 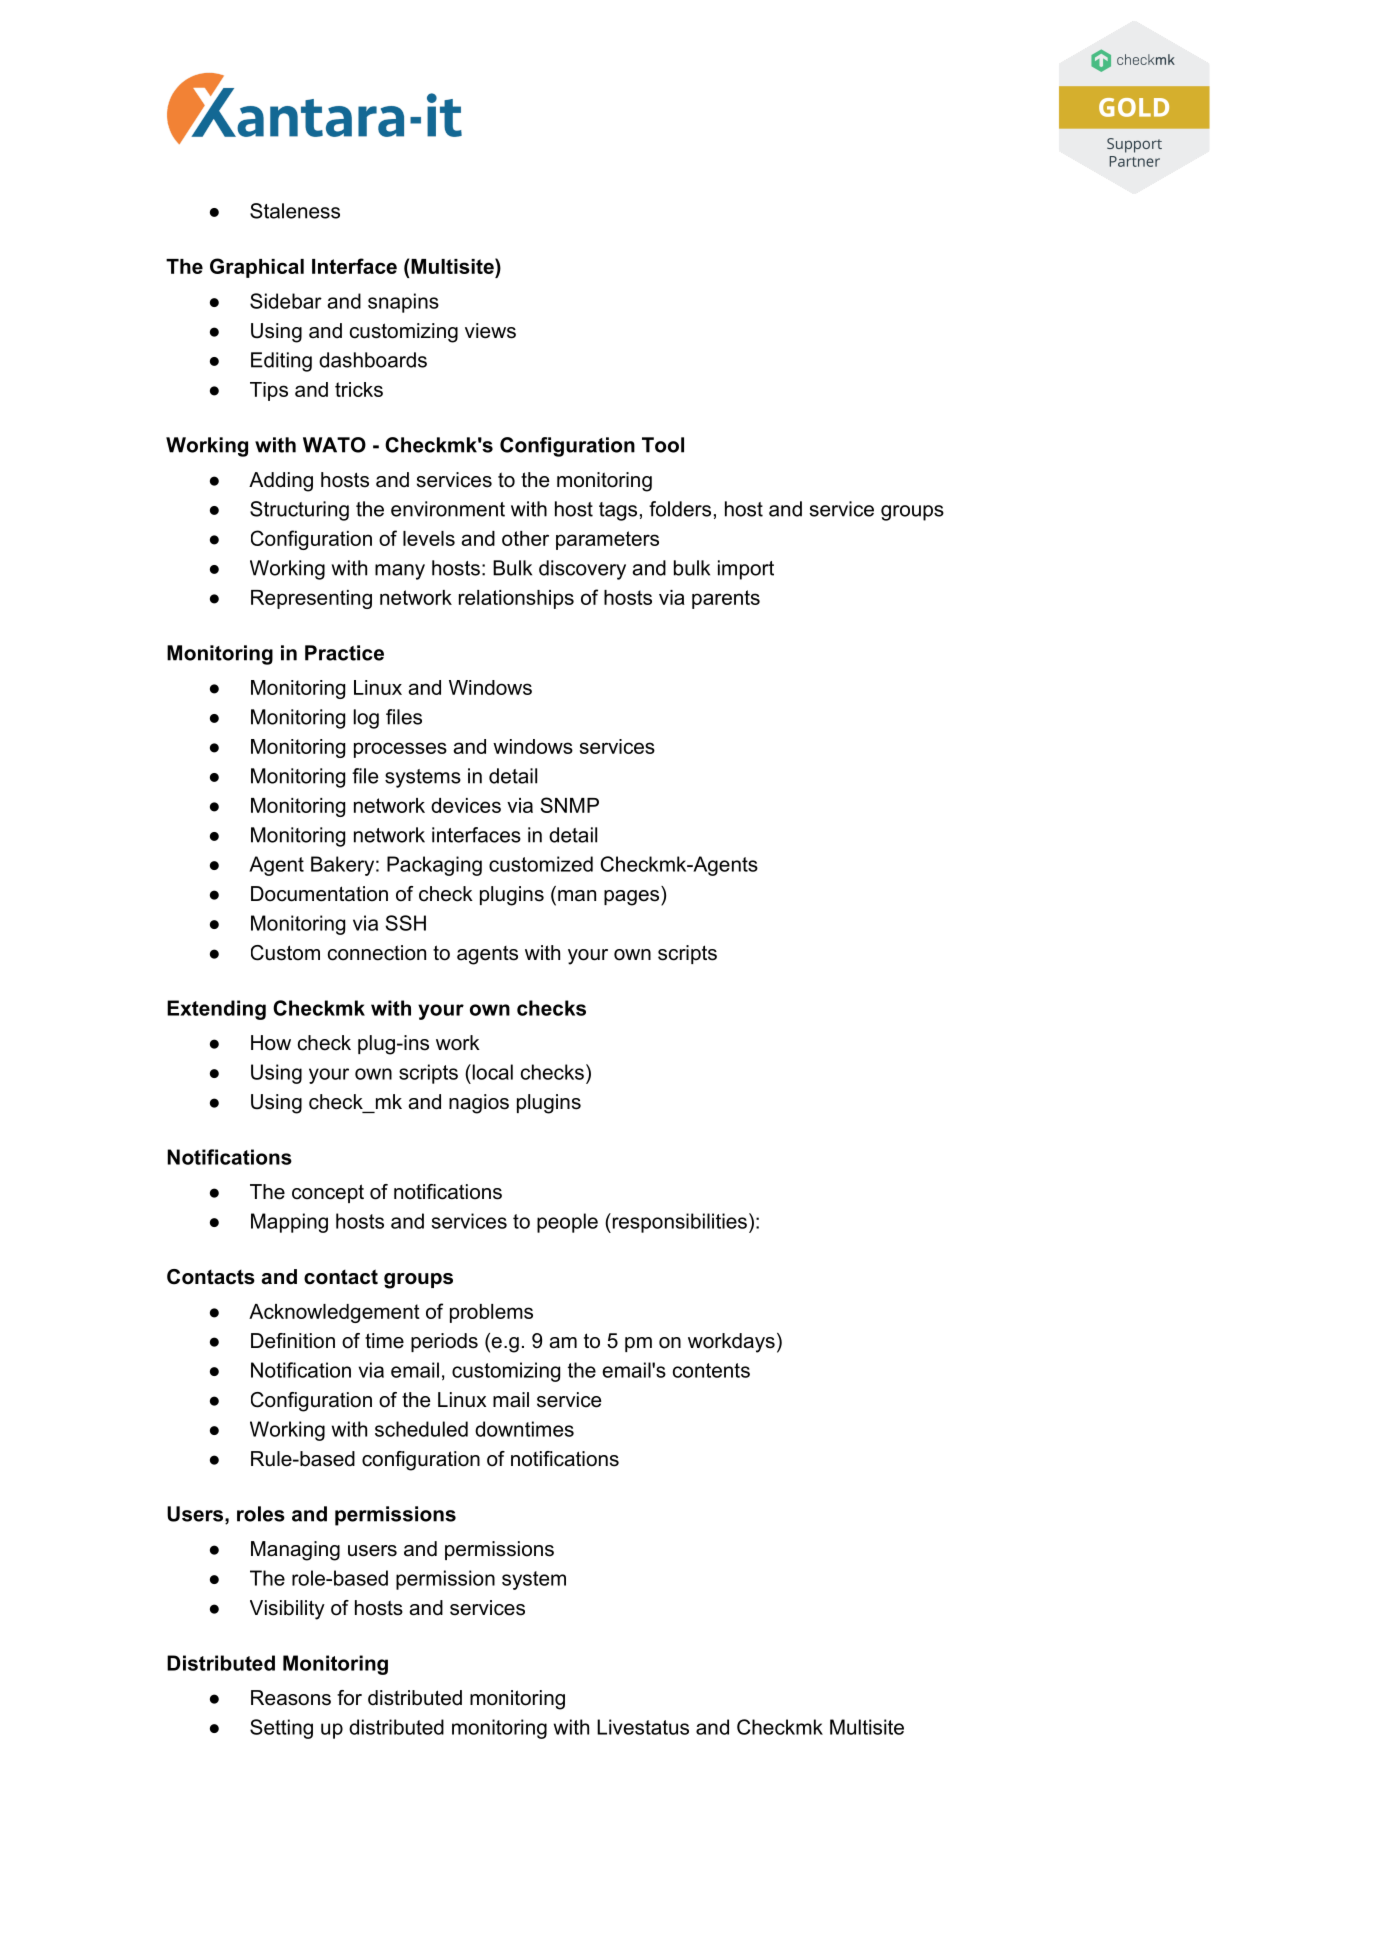 What do you see at coordinates (291, 1698) in the document?
I see `Reasons` at bounding box center [291, 1698].
